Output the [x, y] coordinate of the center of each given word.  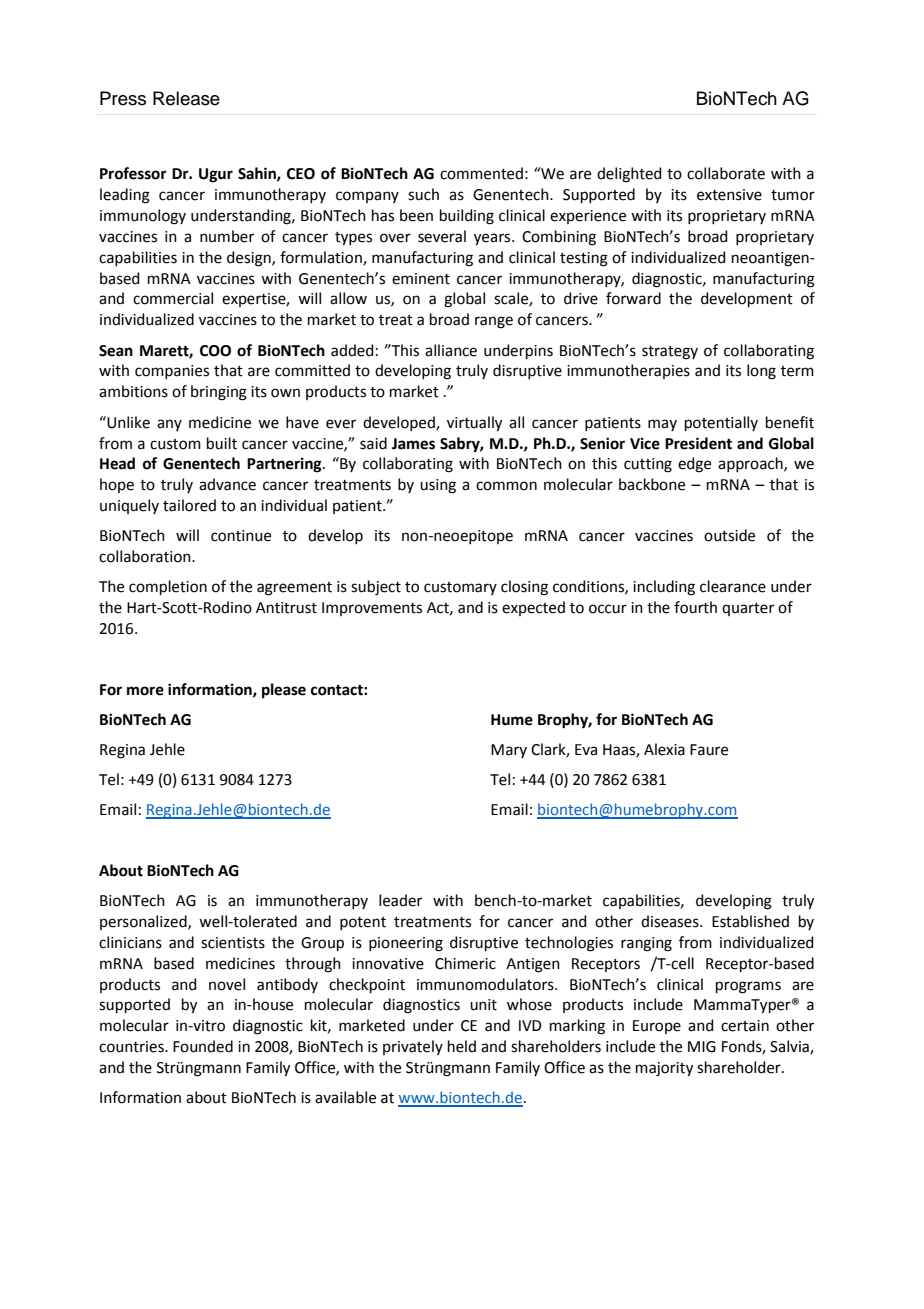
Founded [203, 1046]
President [698, 443]
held [462, 1046]
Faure [709, 750]
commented [481, 173]
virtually [474, 424]
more [145, 691]
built [222, 443]
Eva [586, 750]
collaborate [726, 173]
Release [186, 98]
